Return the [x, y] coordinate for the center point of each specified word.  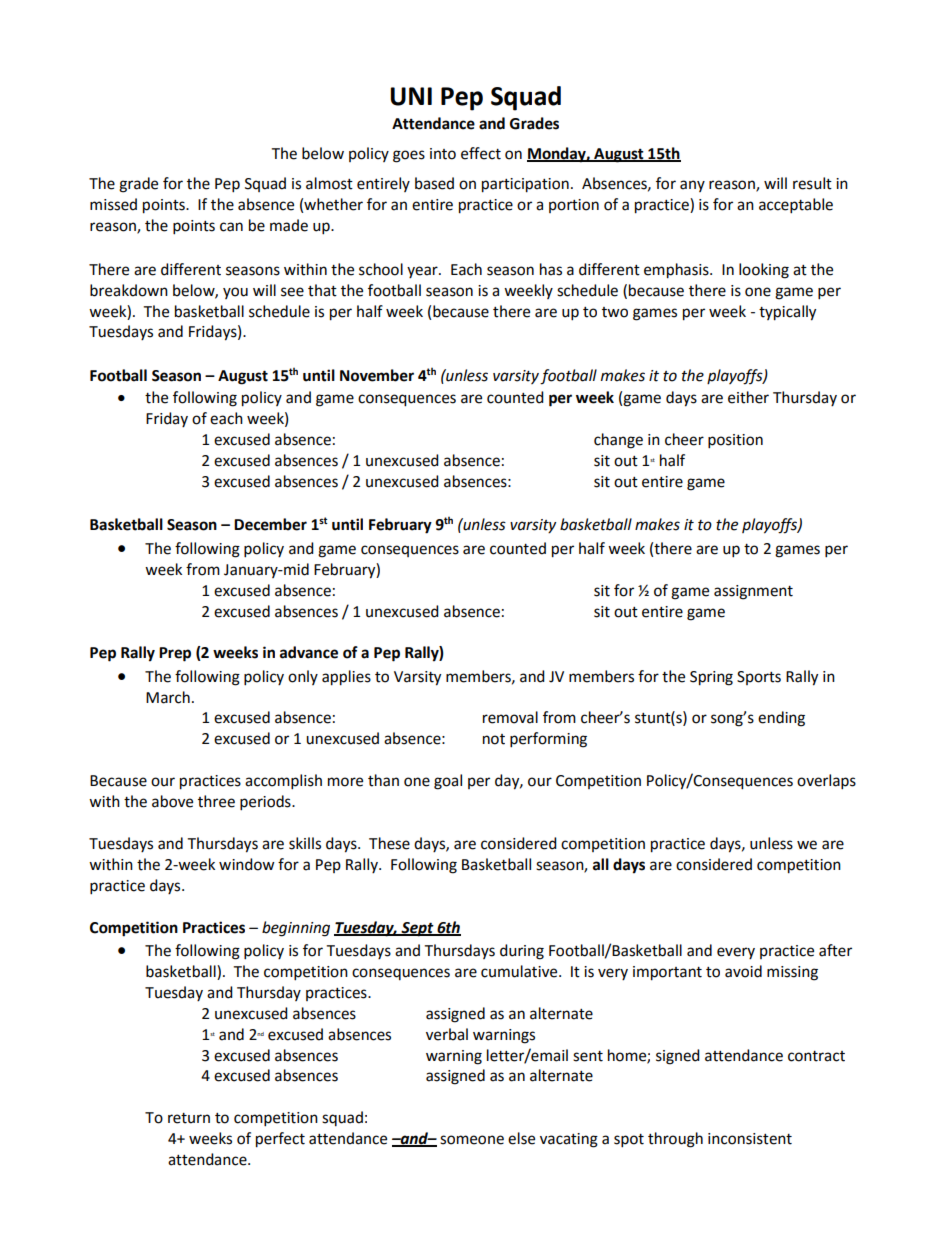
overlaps [826, 782]
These [389, 843]
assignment [753, 592]
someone [472, 1140]
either [748, 397]
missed [113, 204]
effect [481, 153]
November [377, 375]
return [189, 1118]
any [692, 186]
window [247, 864]
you [235, 293]
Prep [175, 654]
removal [510, 717]
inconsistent [750, 1139]
